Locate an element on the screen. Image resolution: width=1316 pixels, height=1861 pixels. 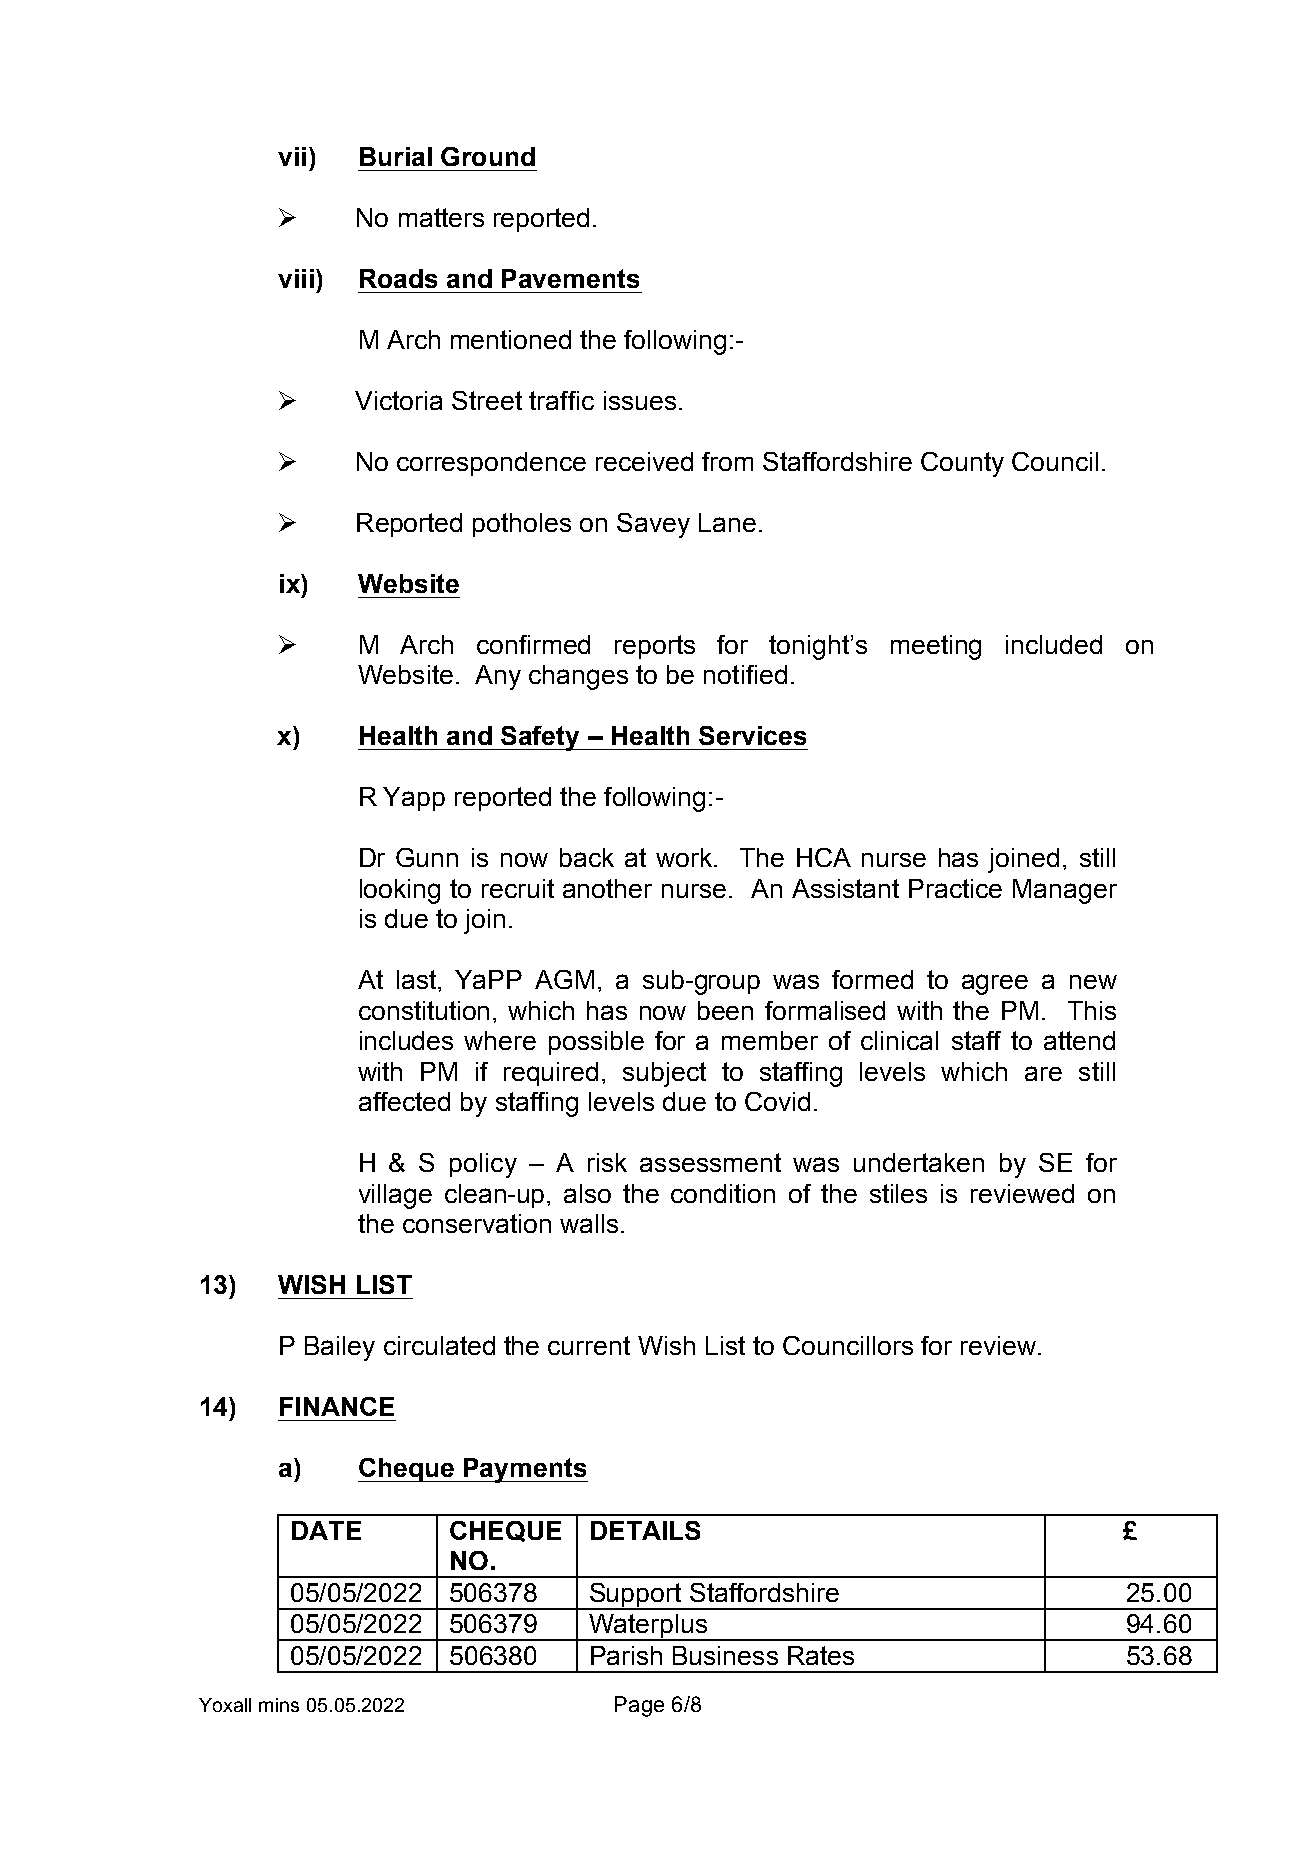
stiles is located at coordinates (898, 1193).
